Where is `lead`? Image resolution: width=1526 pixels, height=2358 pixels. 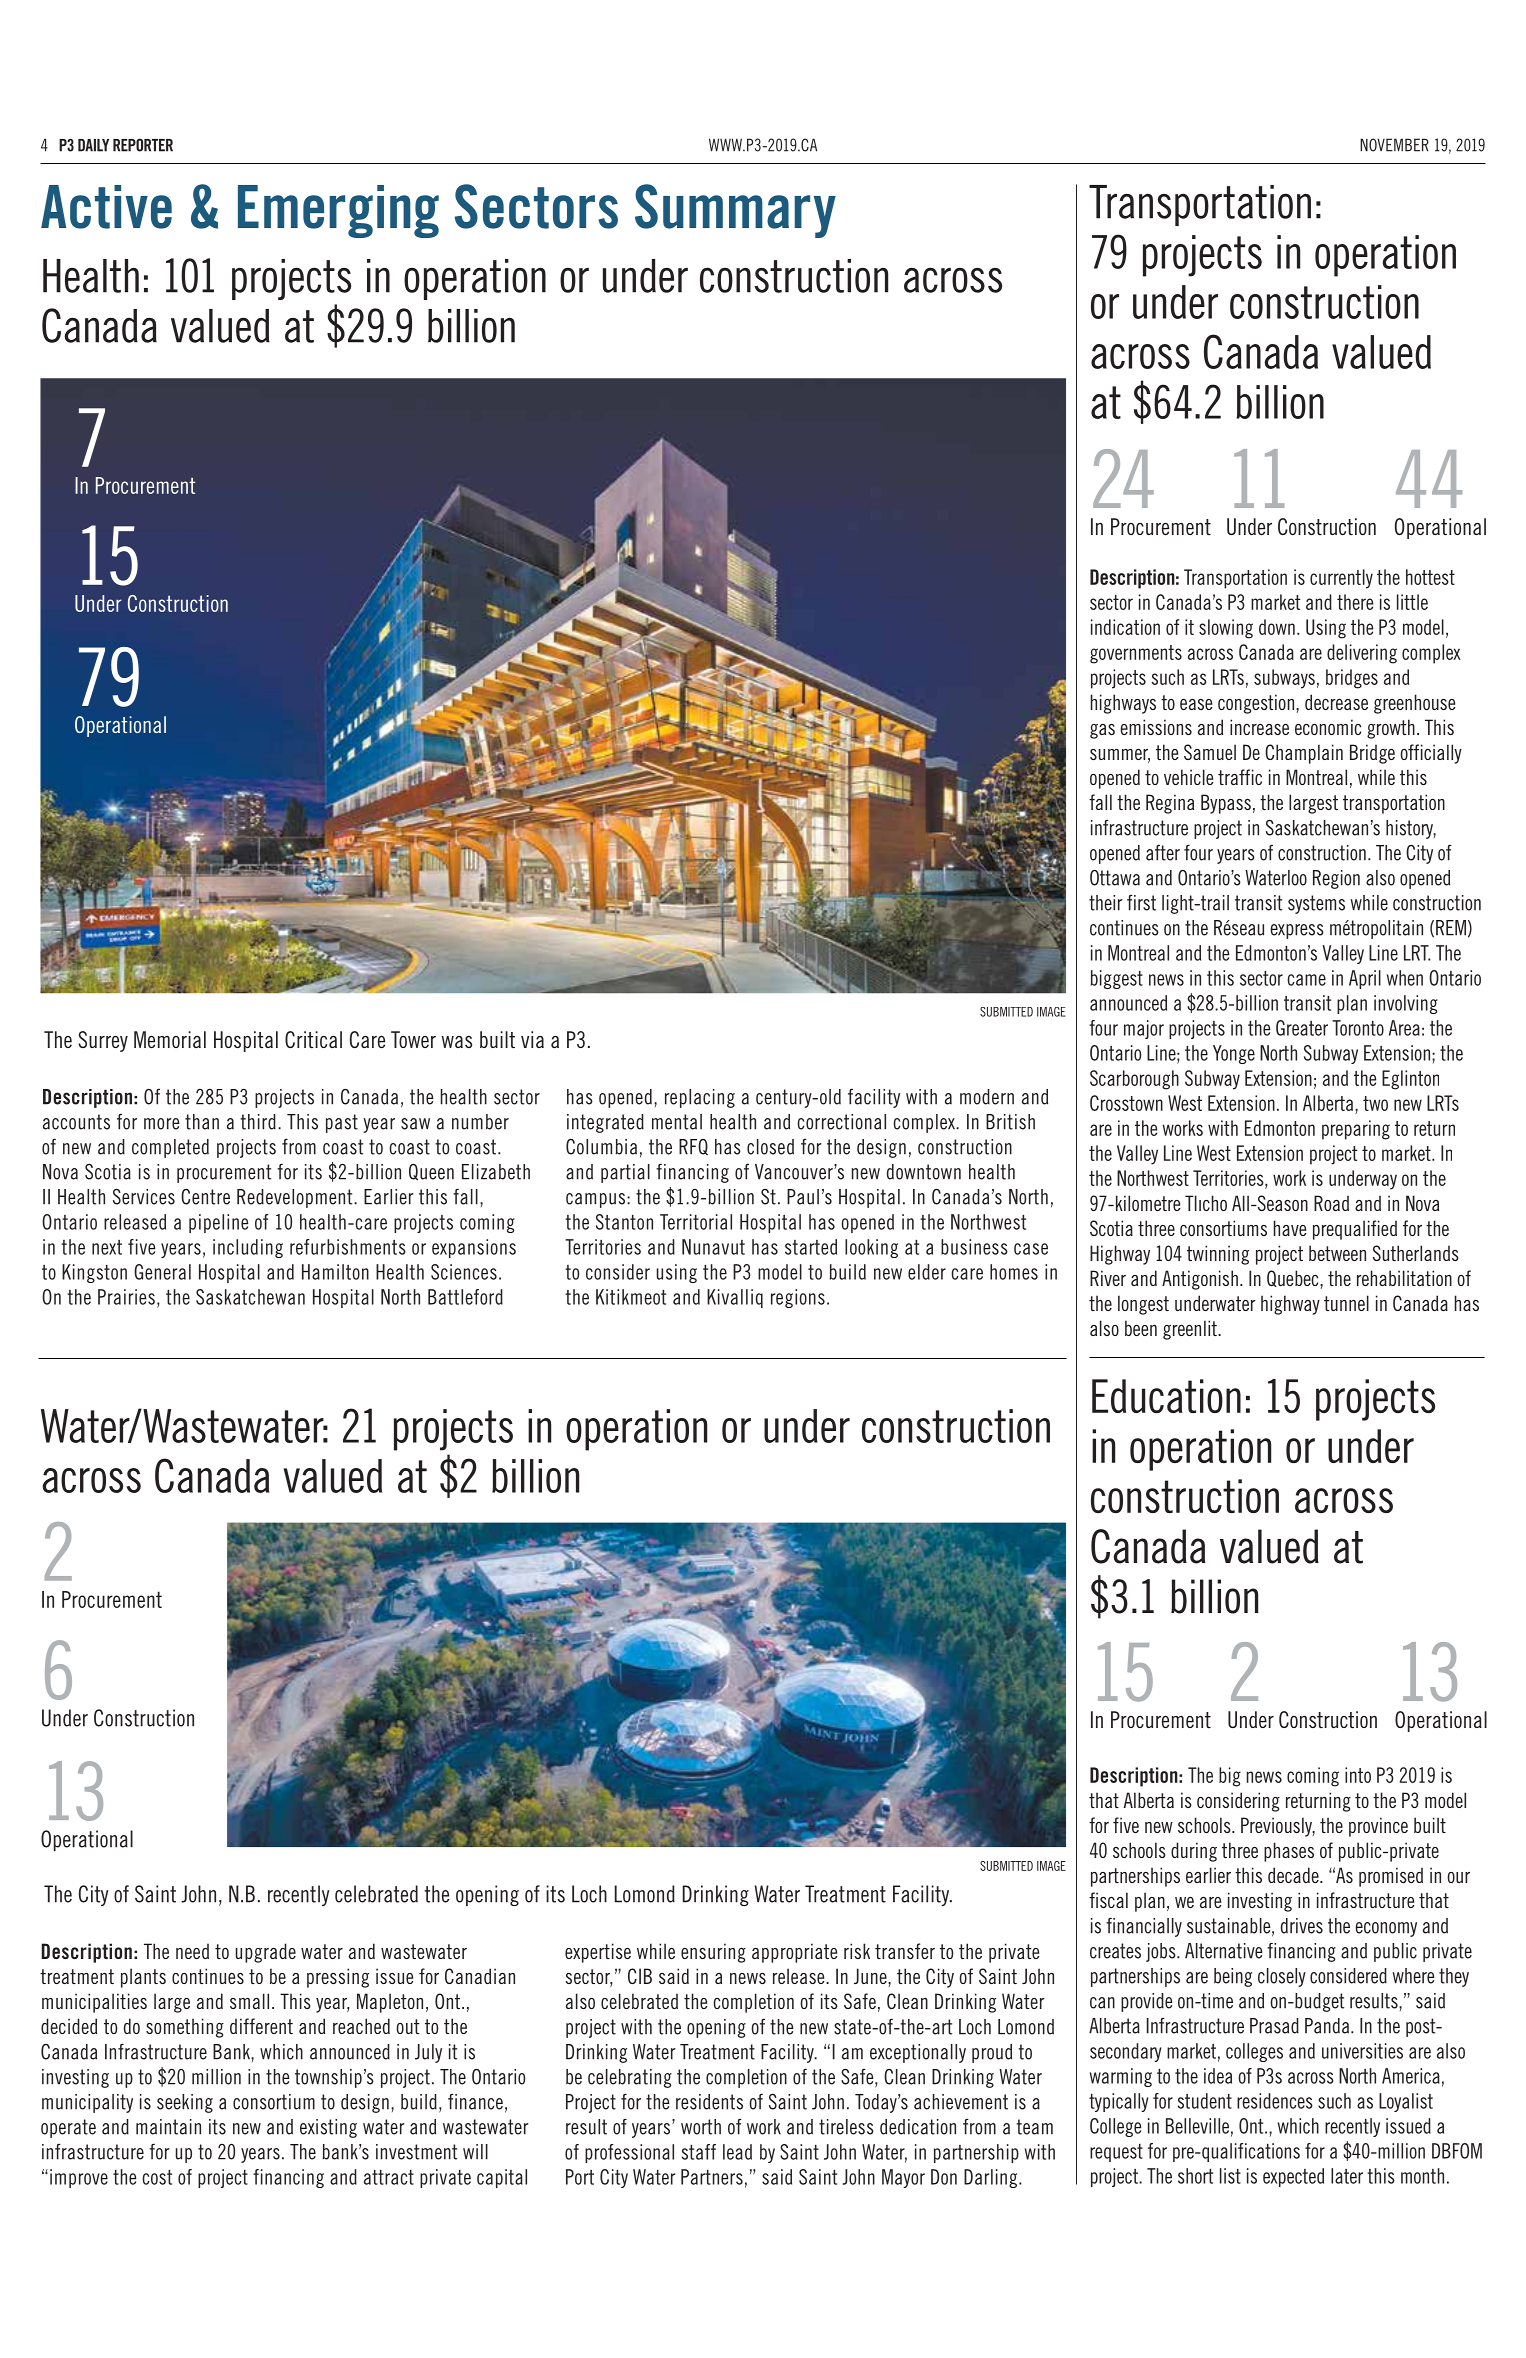
lead is located at coordinates (737, 2152).
